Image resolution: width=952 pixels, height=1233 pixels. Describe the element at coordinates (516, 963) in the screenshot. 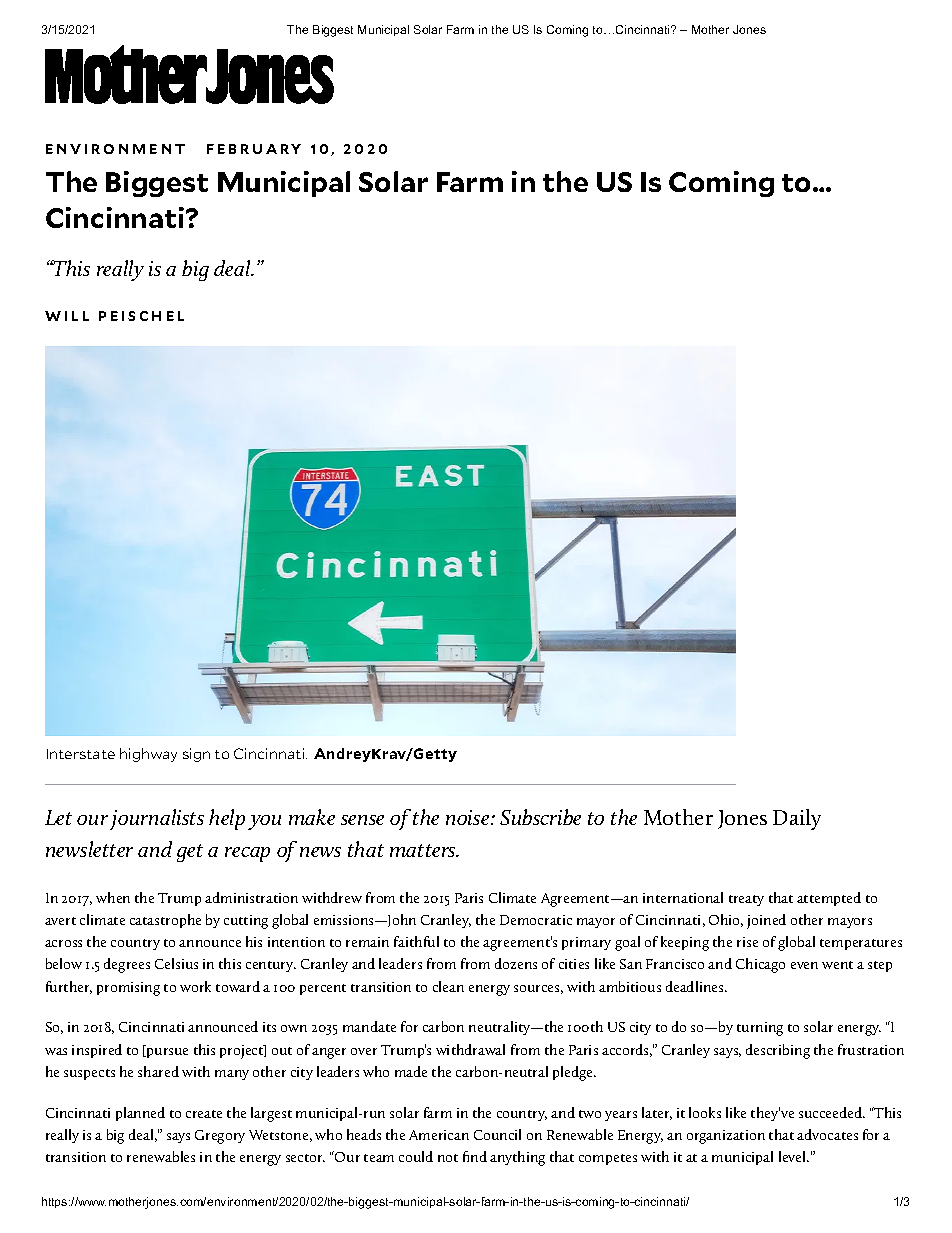

I see `dozens` at that location.
